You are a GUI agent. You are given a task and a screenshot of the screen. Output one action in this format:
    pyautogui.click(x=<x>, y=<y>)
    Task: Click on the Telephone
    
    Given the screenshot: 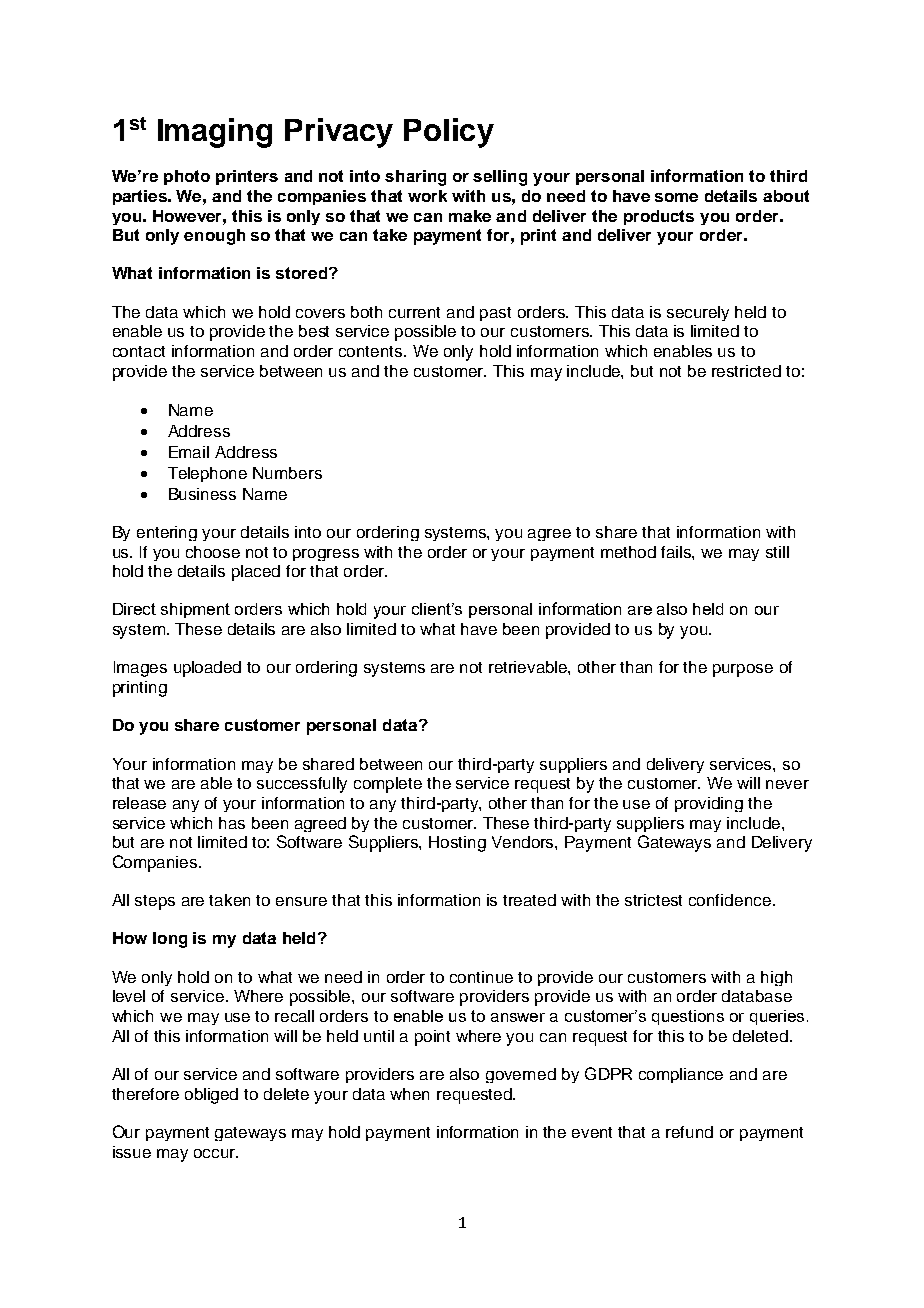 What is the action you would take?
    pyautogui.click(x=207, y=474)
